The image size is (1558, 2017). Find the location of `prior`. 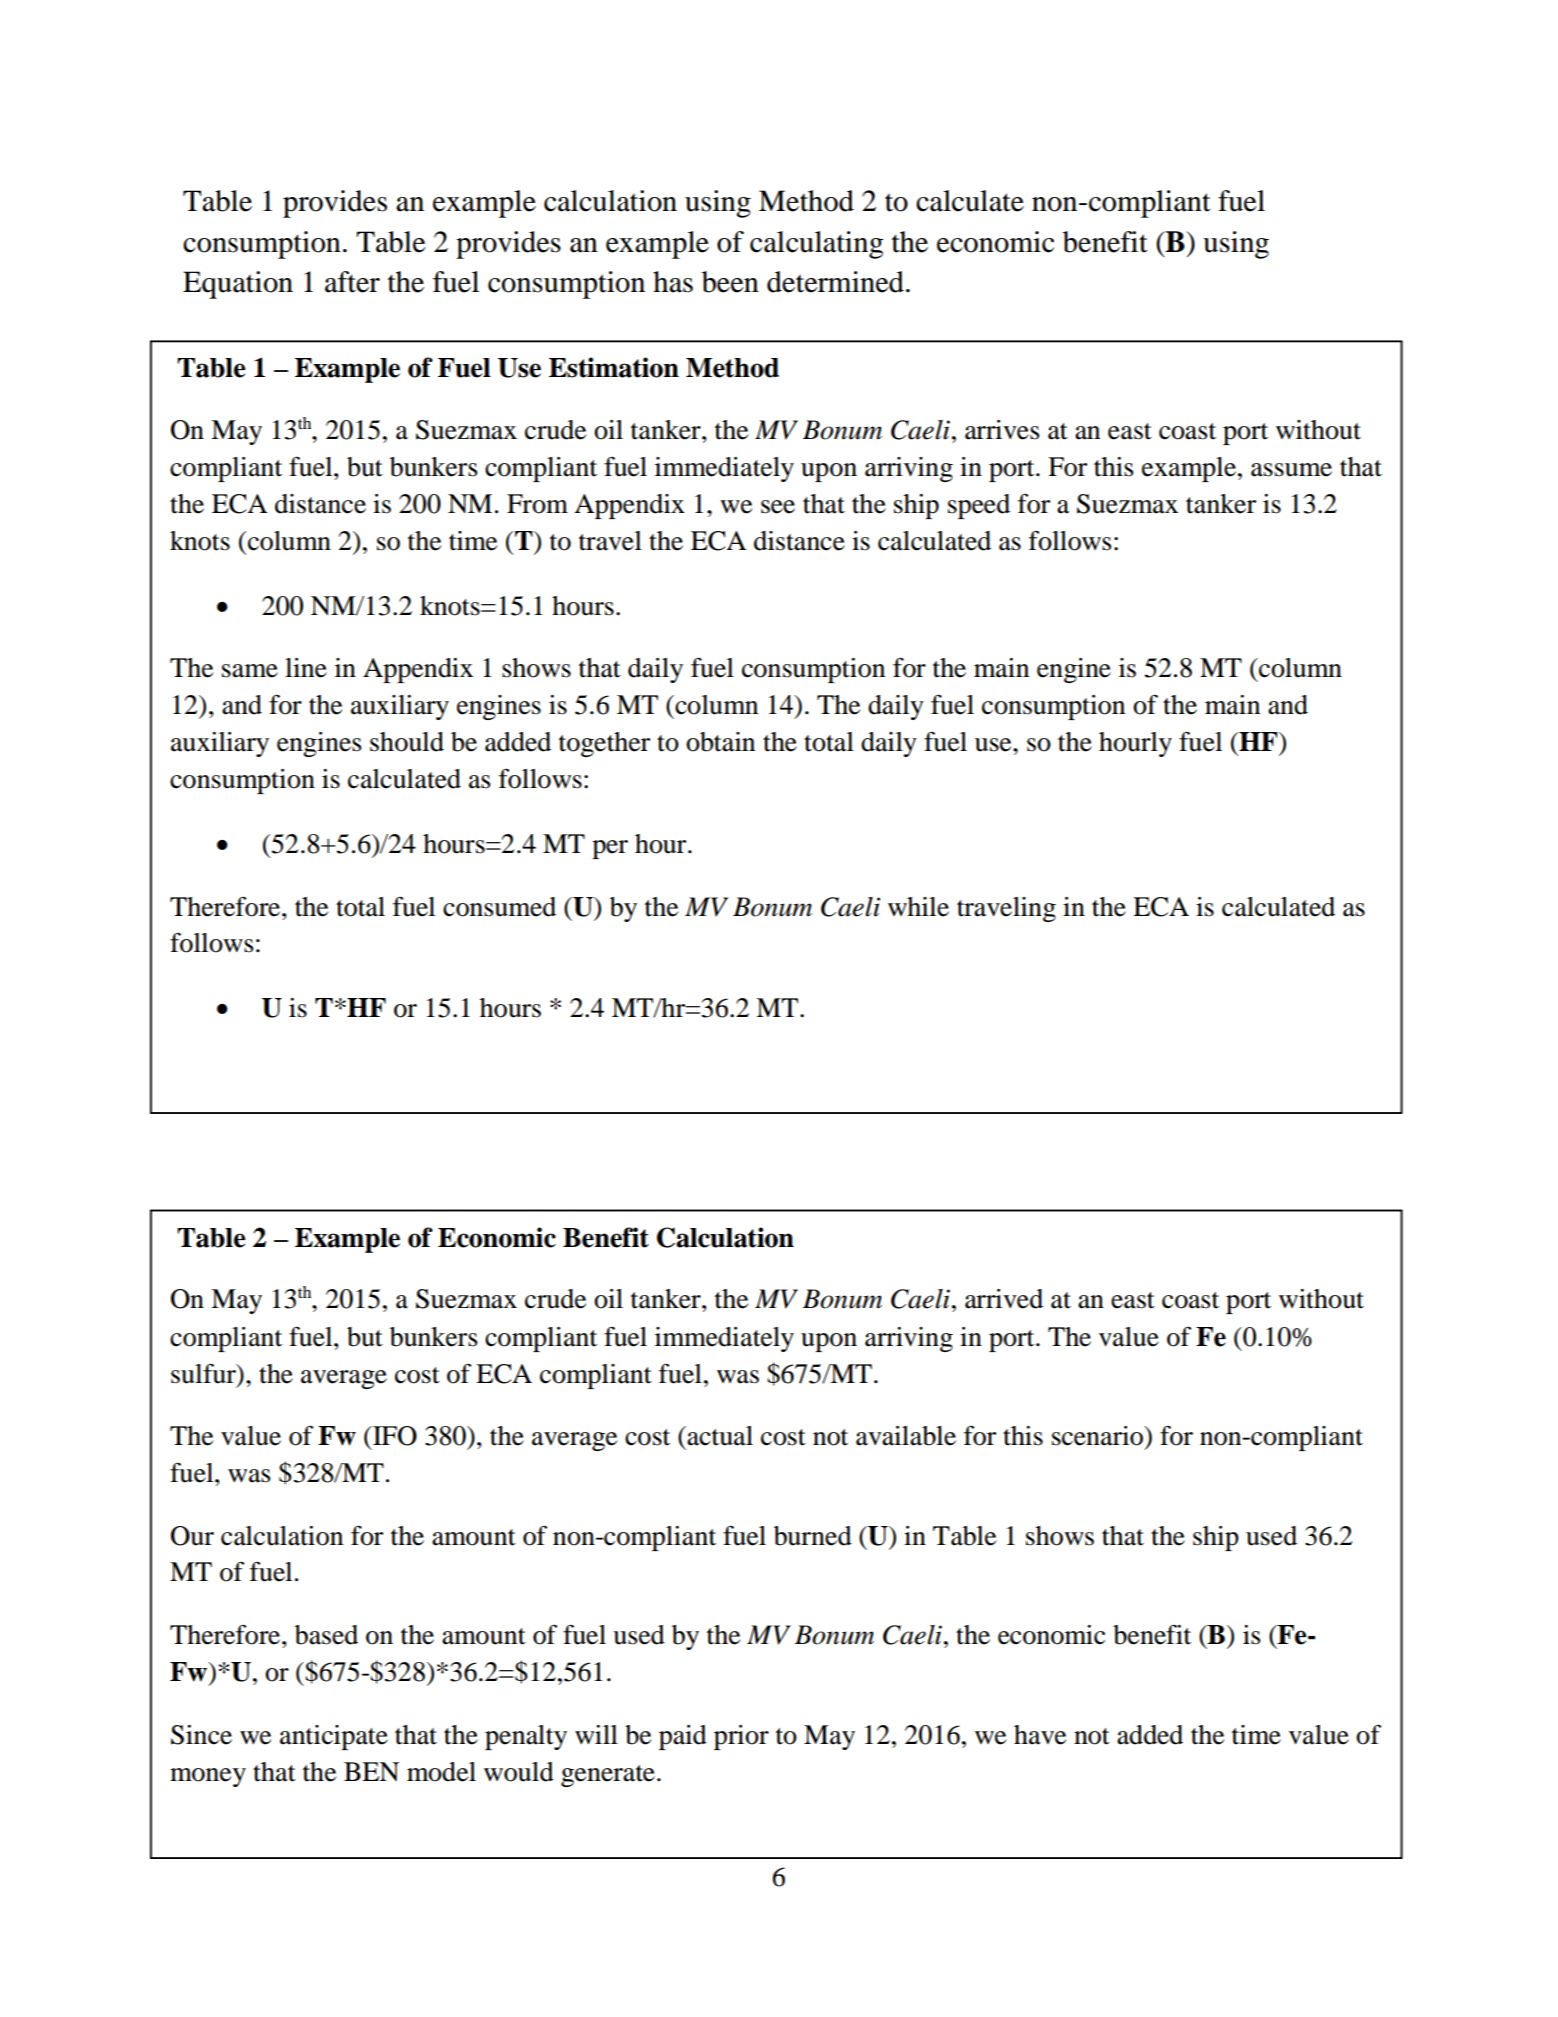

prior is located at coordinates (741, 1737).
